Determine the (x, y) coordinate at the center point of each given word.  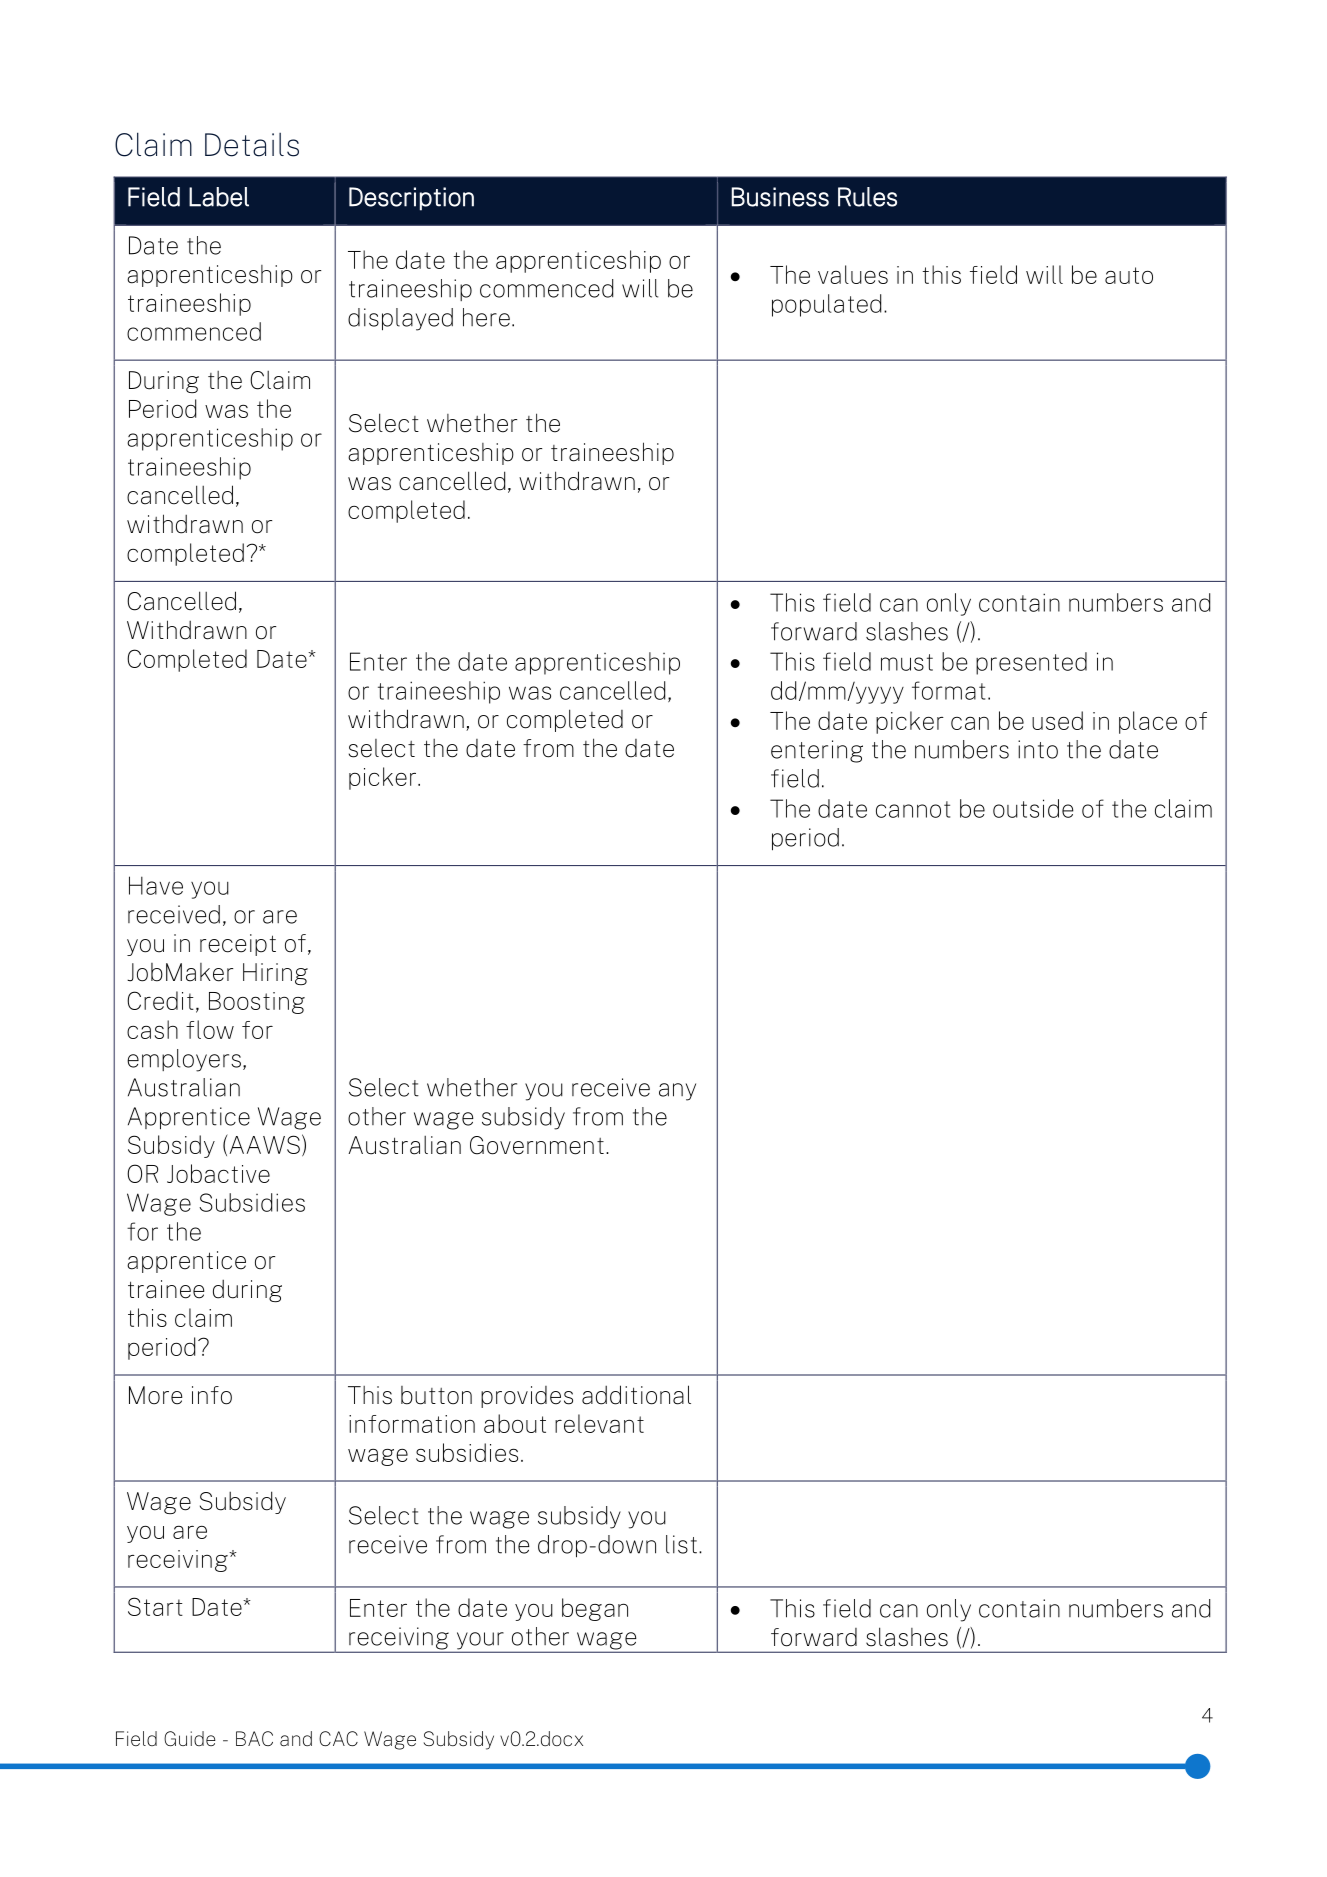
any (677, 1092)
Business (780, 197)
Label (219, 197)
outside (1033, 808)
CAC (338, 1738)
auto (1129, 275)
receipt (238, 945)
